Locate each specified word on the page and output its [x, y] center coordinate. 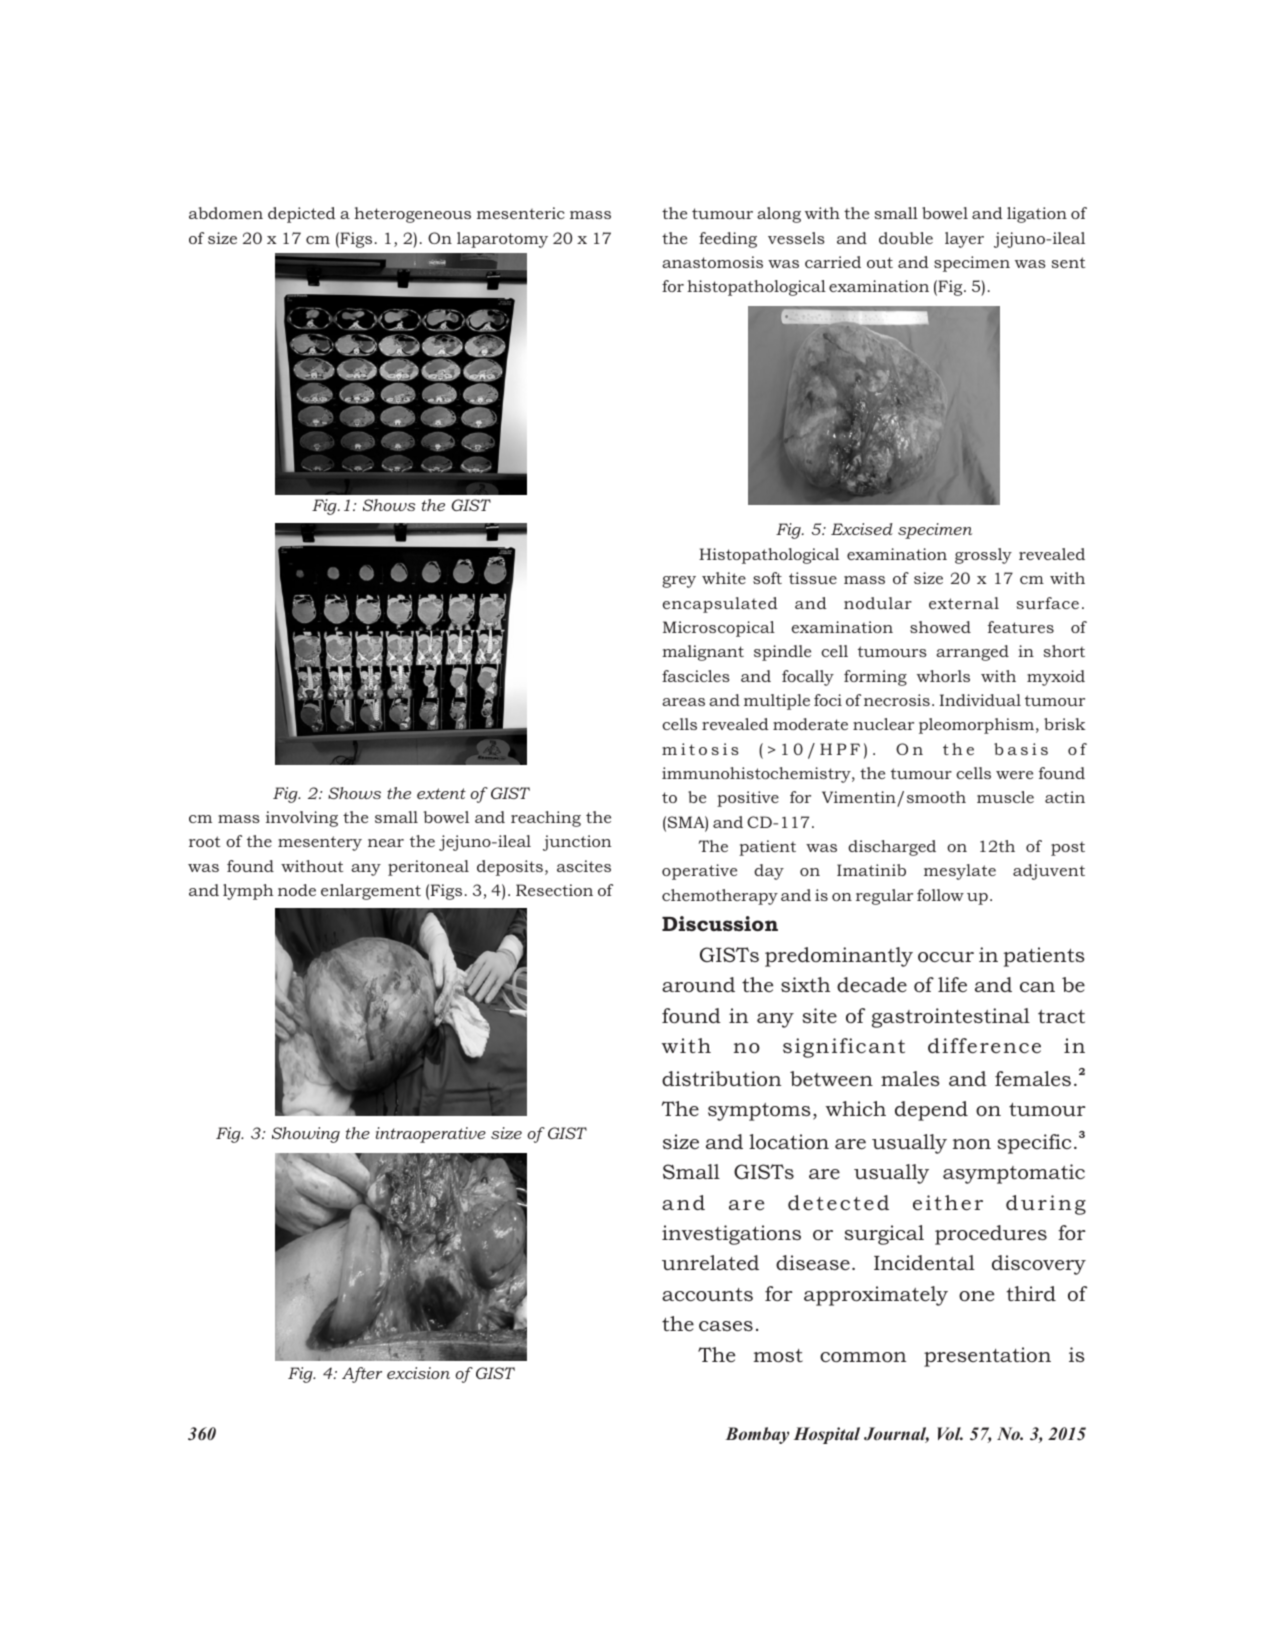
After [362, 1375]
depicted [302, 215]
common [863, 1357]
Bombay [757, 1435]
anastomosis [712, 262]
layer [964, 240]
